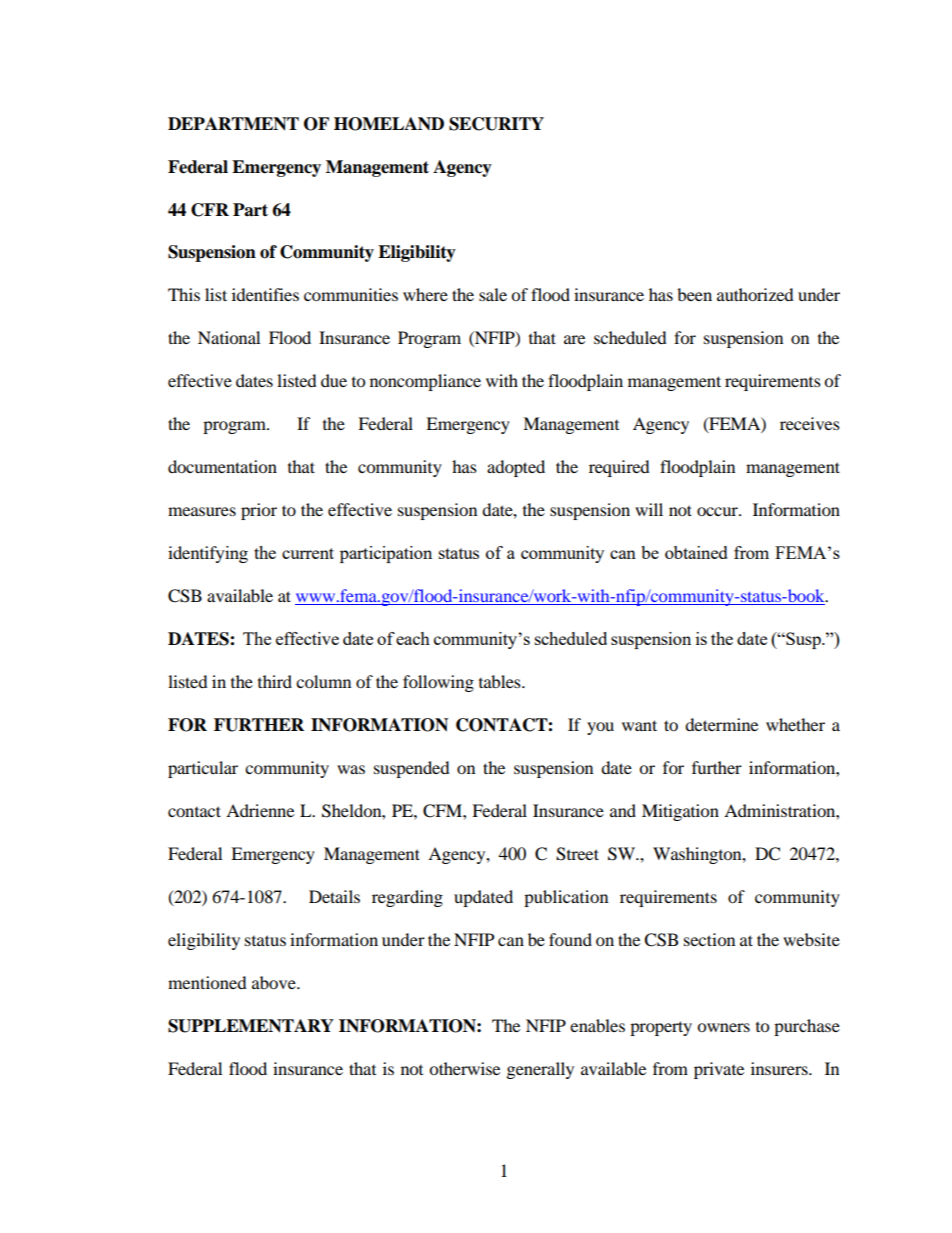  What do you see at coordinates (718, 511) in the screenshot?
I see `occur` at bounding box center [718, 511].
